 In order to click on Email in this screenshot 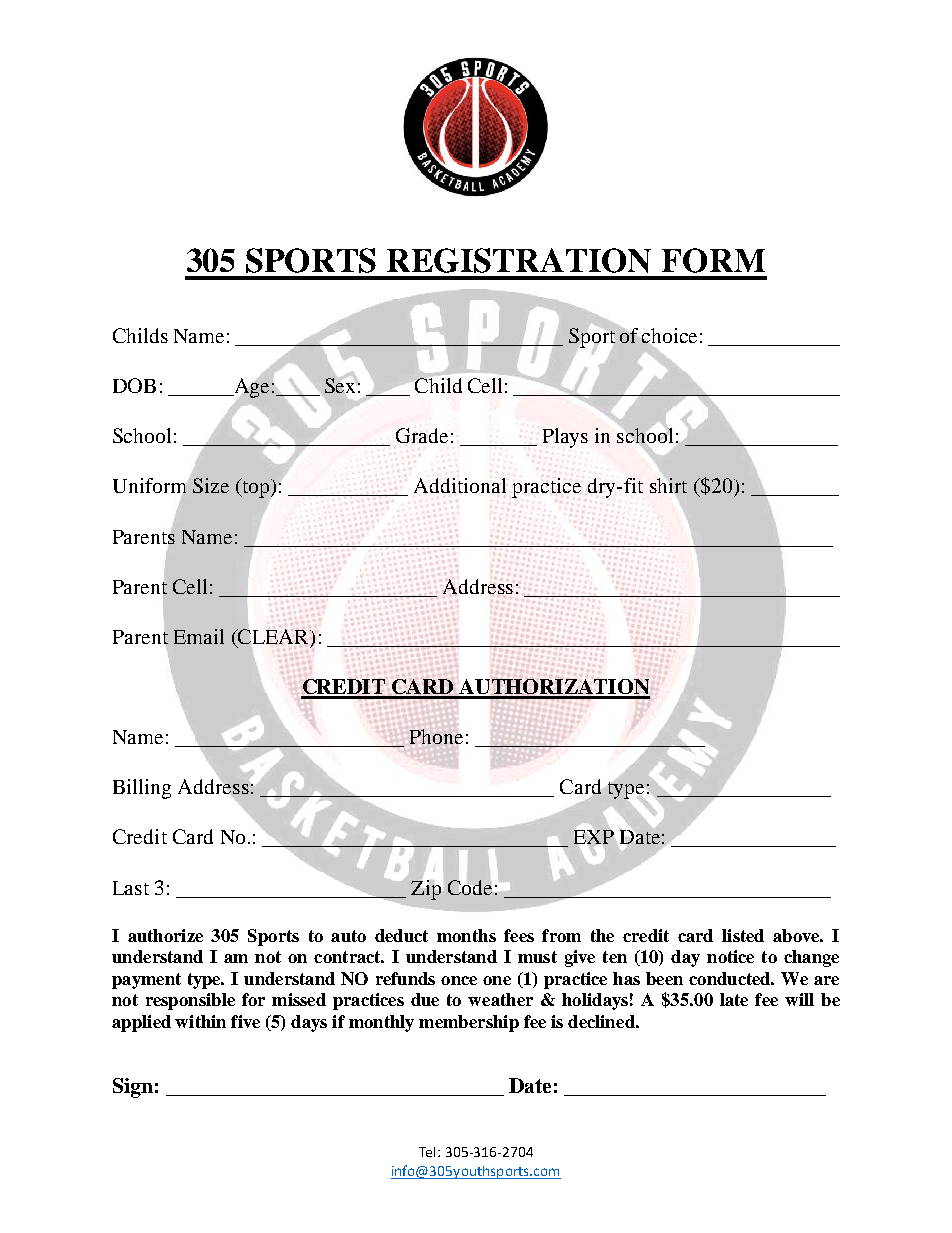, I will do `click(199, 636)`.
